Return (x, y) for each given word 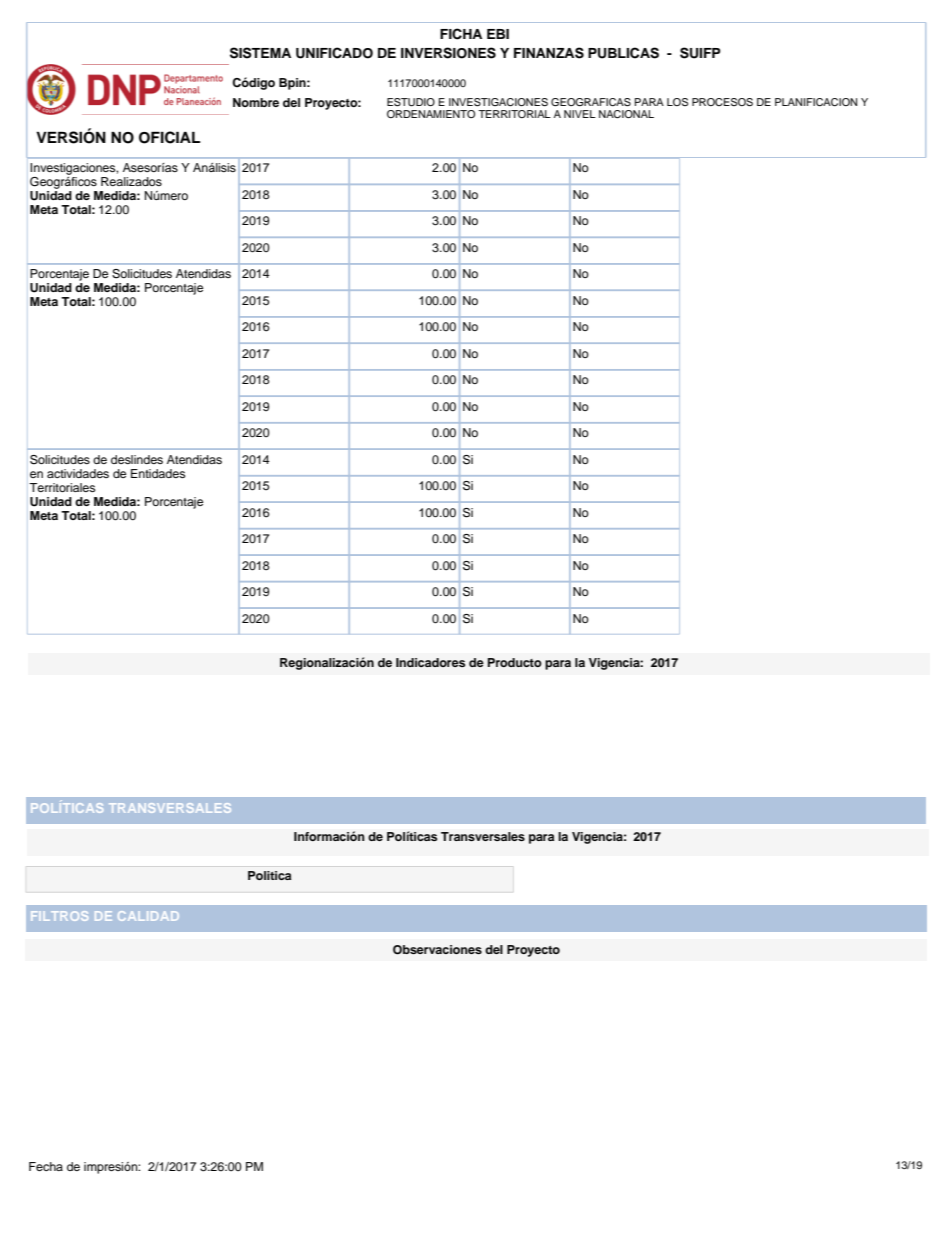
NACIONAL (626, 114)
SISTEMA (260, 53)
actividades (78, 473)
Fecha (46, 1166)
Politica (269, 875)
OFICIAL (169, 137)
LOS (677, 102)
